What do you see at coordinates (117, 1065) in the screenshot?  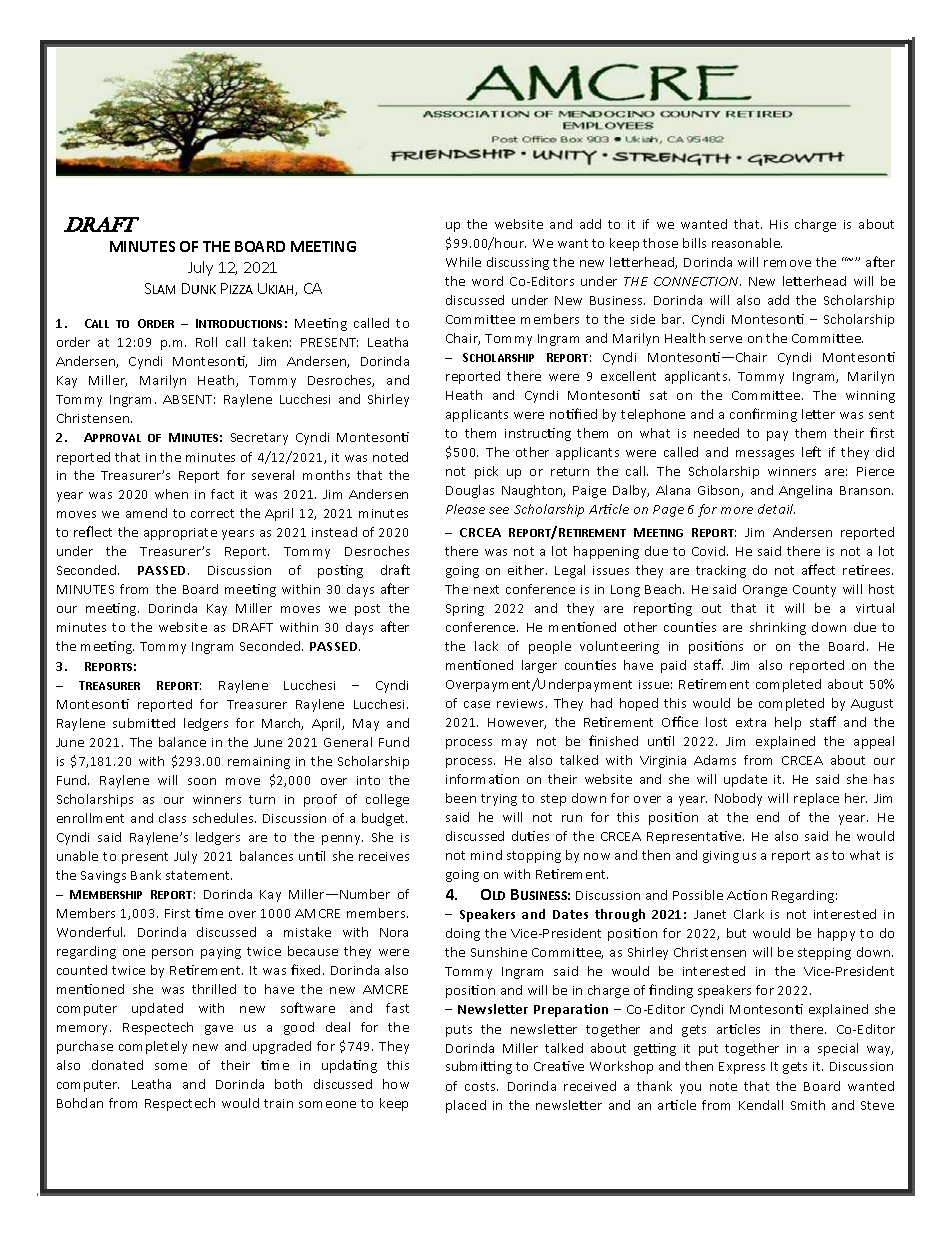 I see `donated` at bounding box center [117, 1065].
